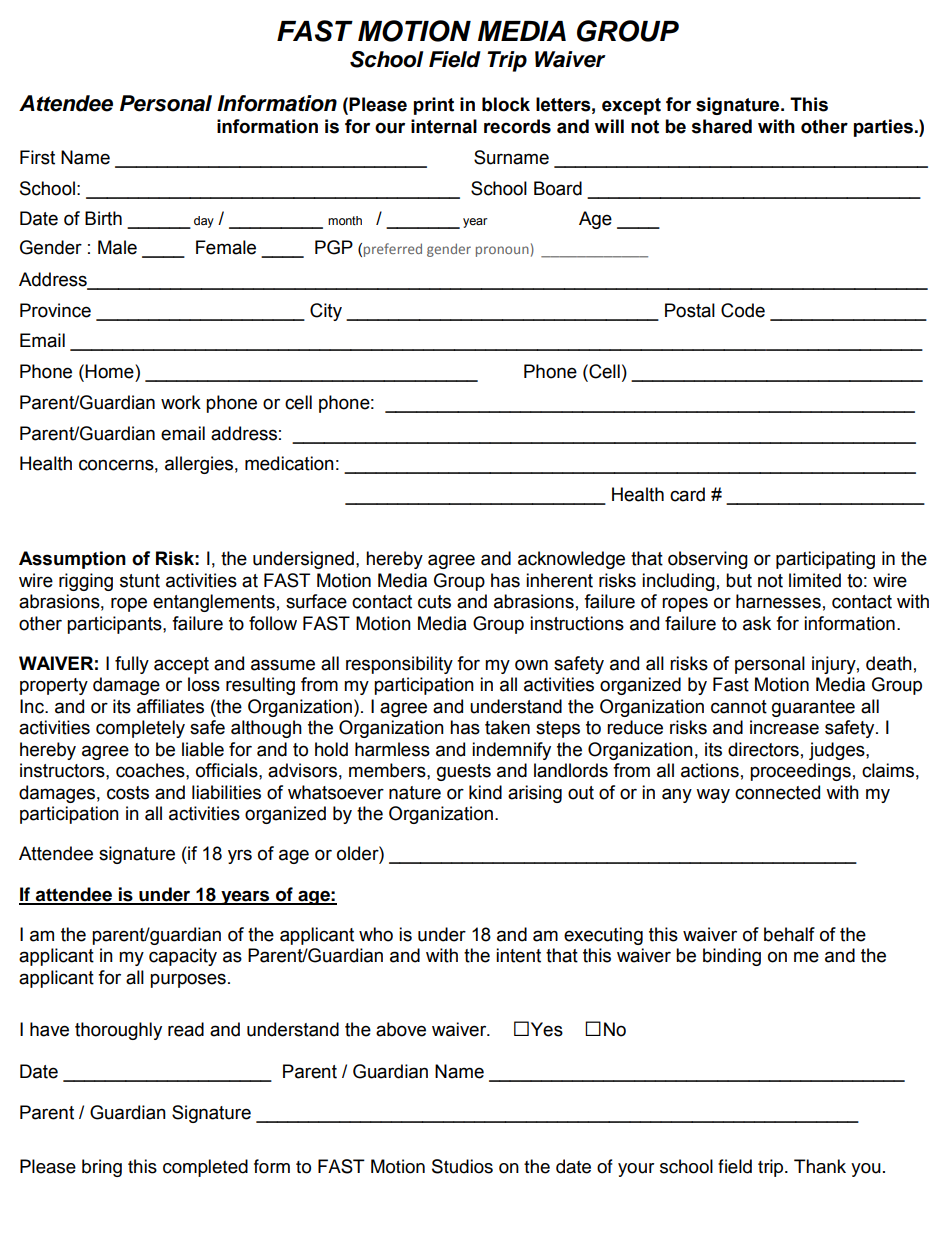  Describe the element at coordinates (757, 623) in the page. I see `ask` at that location.
